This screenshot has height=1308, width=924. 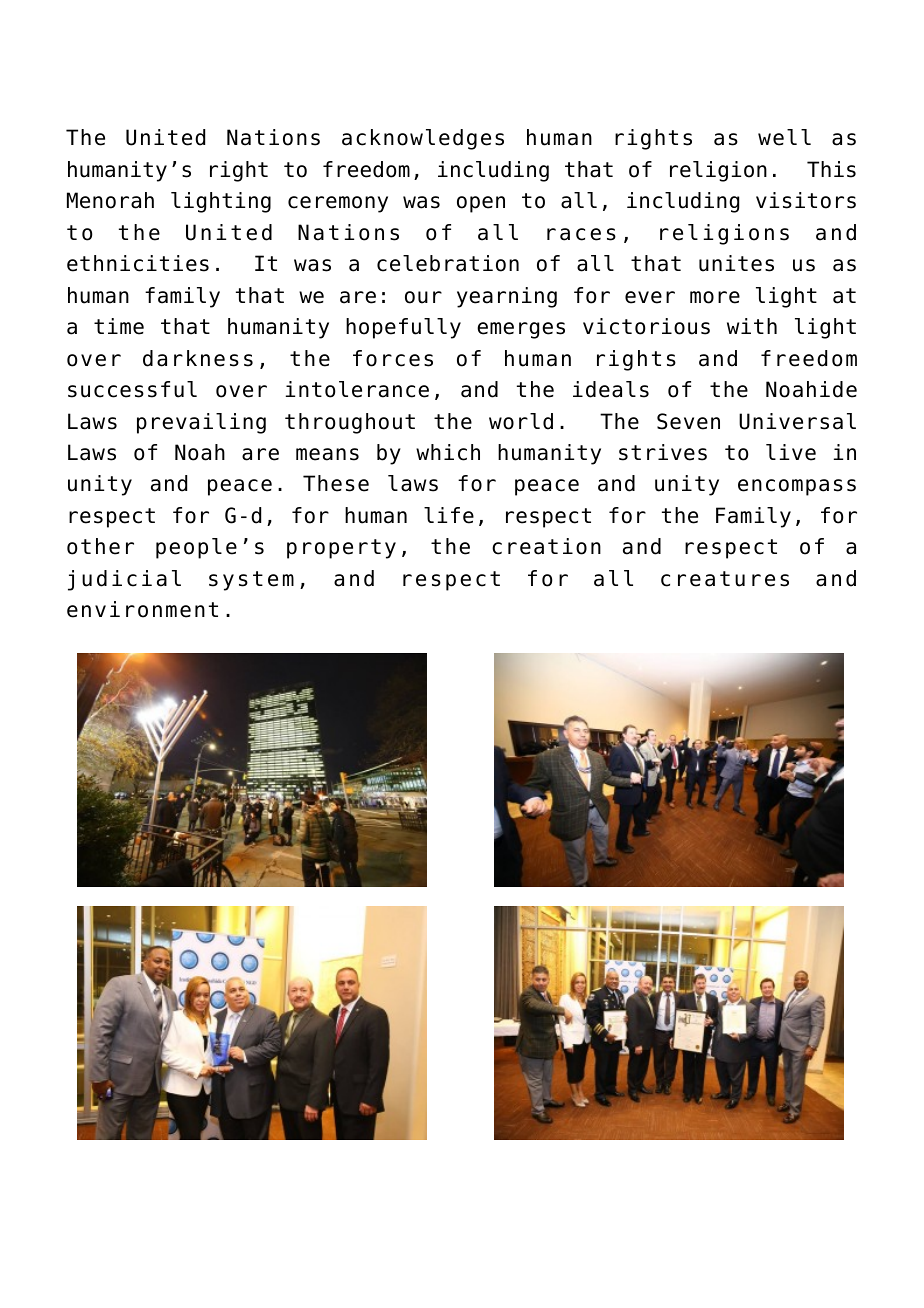 I want to click on environment, so click(x=142, y=609).
